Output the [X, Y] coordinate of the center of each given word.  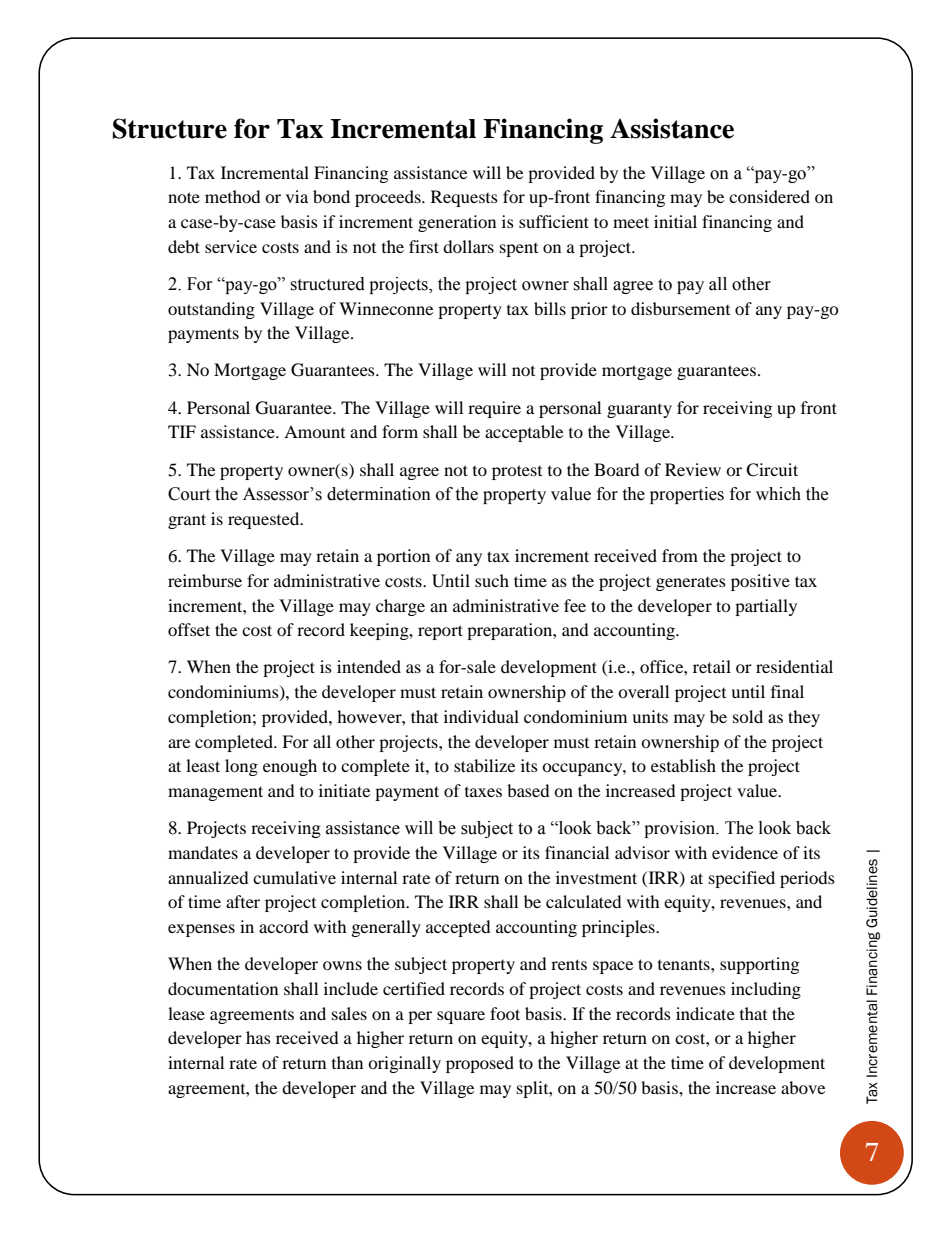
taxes [483, 792]
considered [769, 196]
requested [265, 520]
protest [517, 472]
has [258, 1037]
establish [683, 765]
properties [687, 495]
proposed [480, 1064]
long [241, 767]
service [231, 246]
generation [457, 223]
